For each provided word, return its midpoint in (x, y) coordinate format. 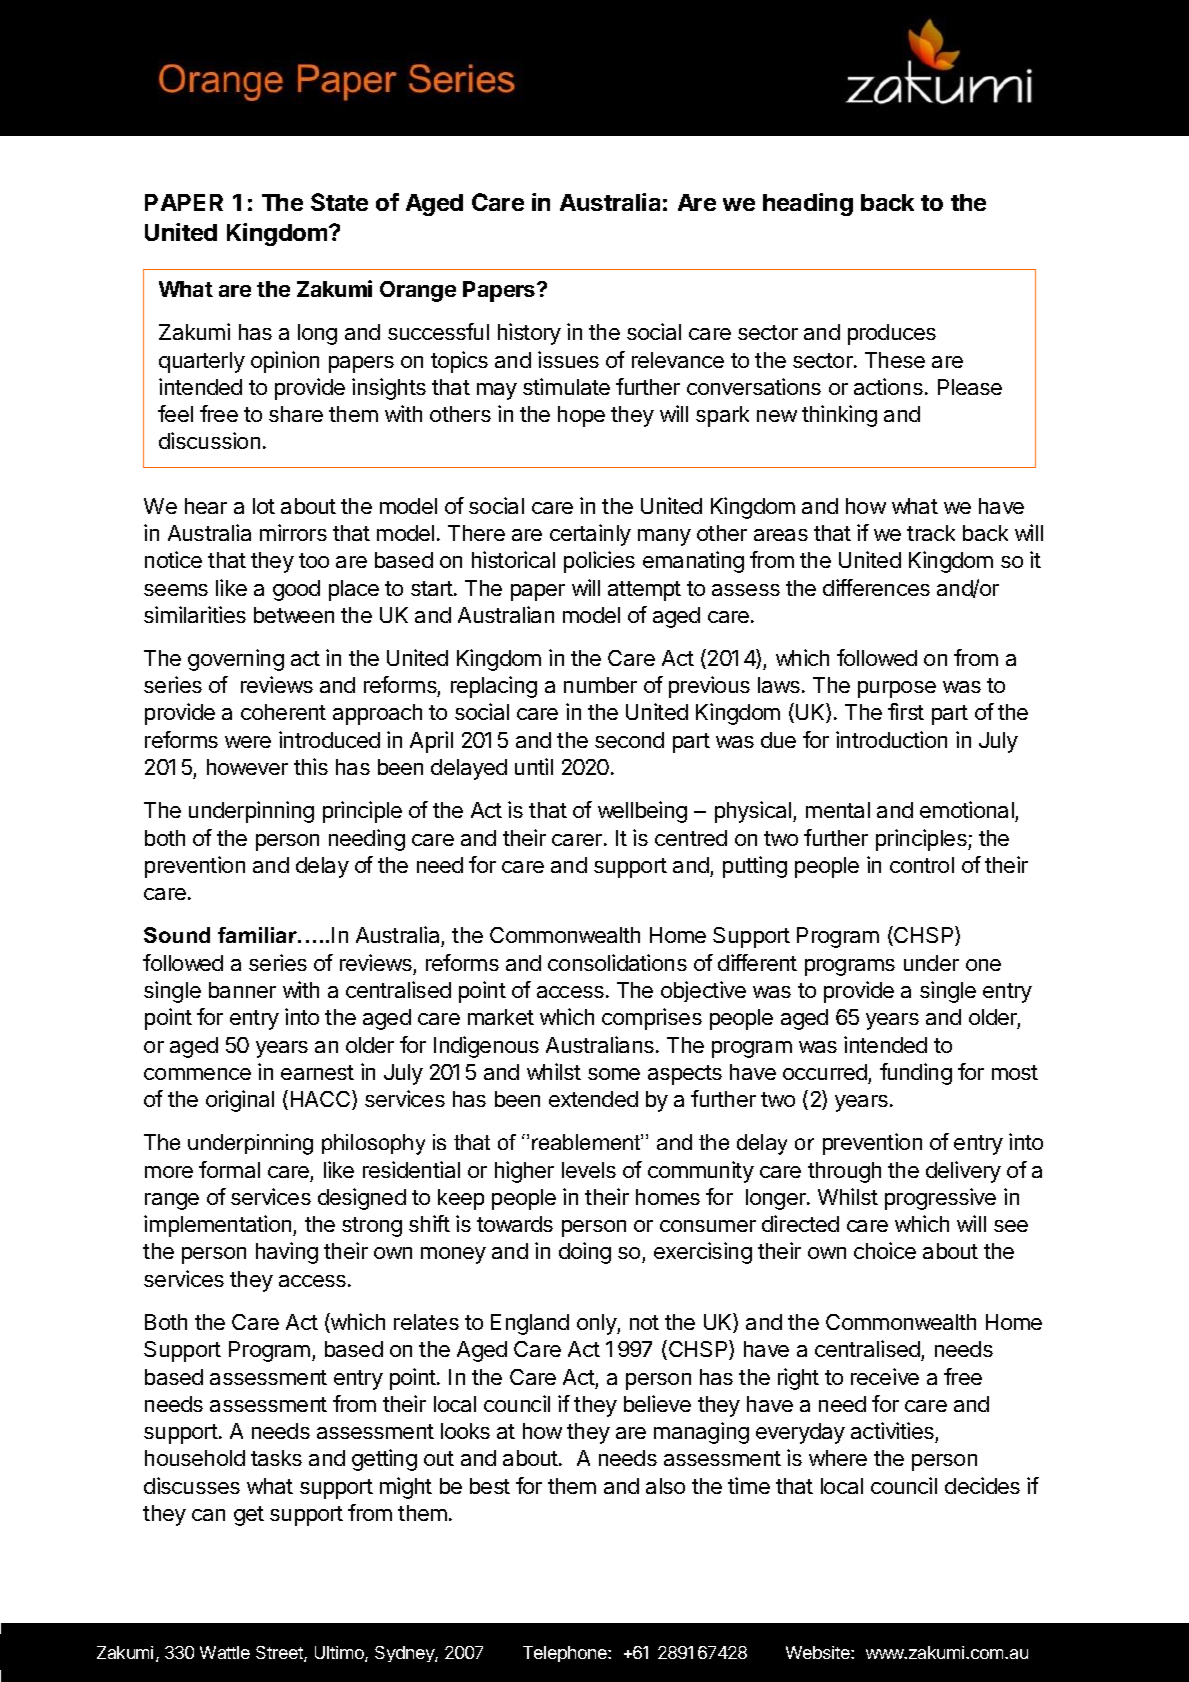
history (529, 334)
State (339, 202)
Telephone (566, 1654)
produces (892, 334)
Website (819, 1652)
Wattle (225, 1652)
